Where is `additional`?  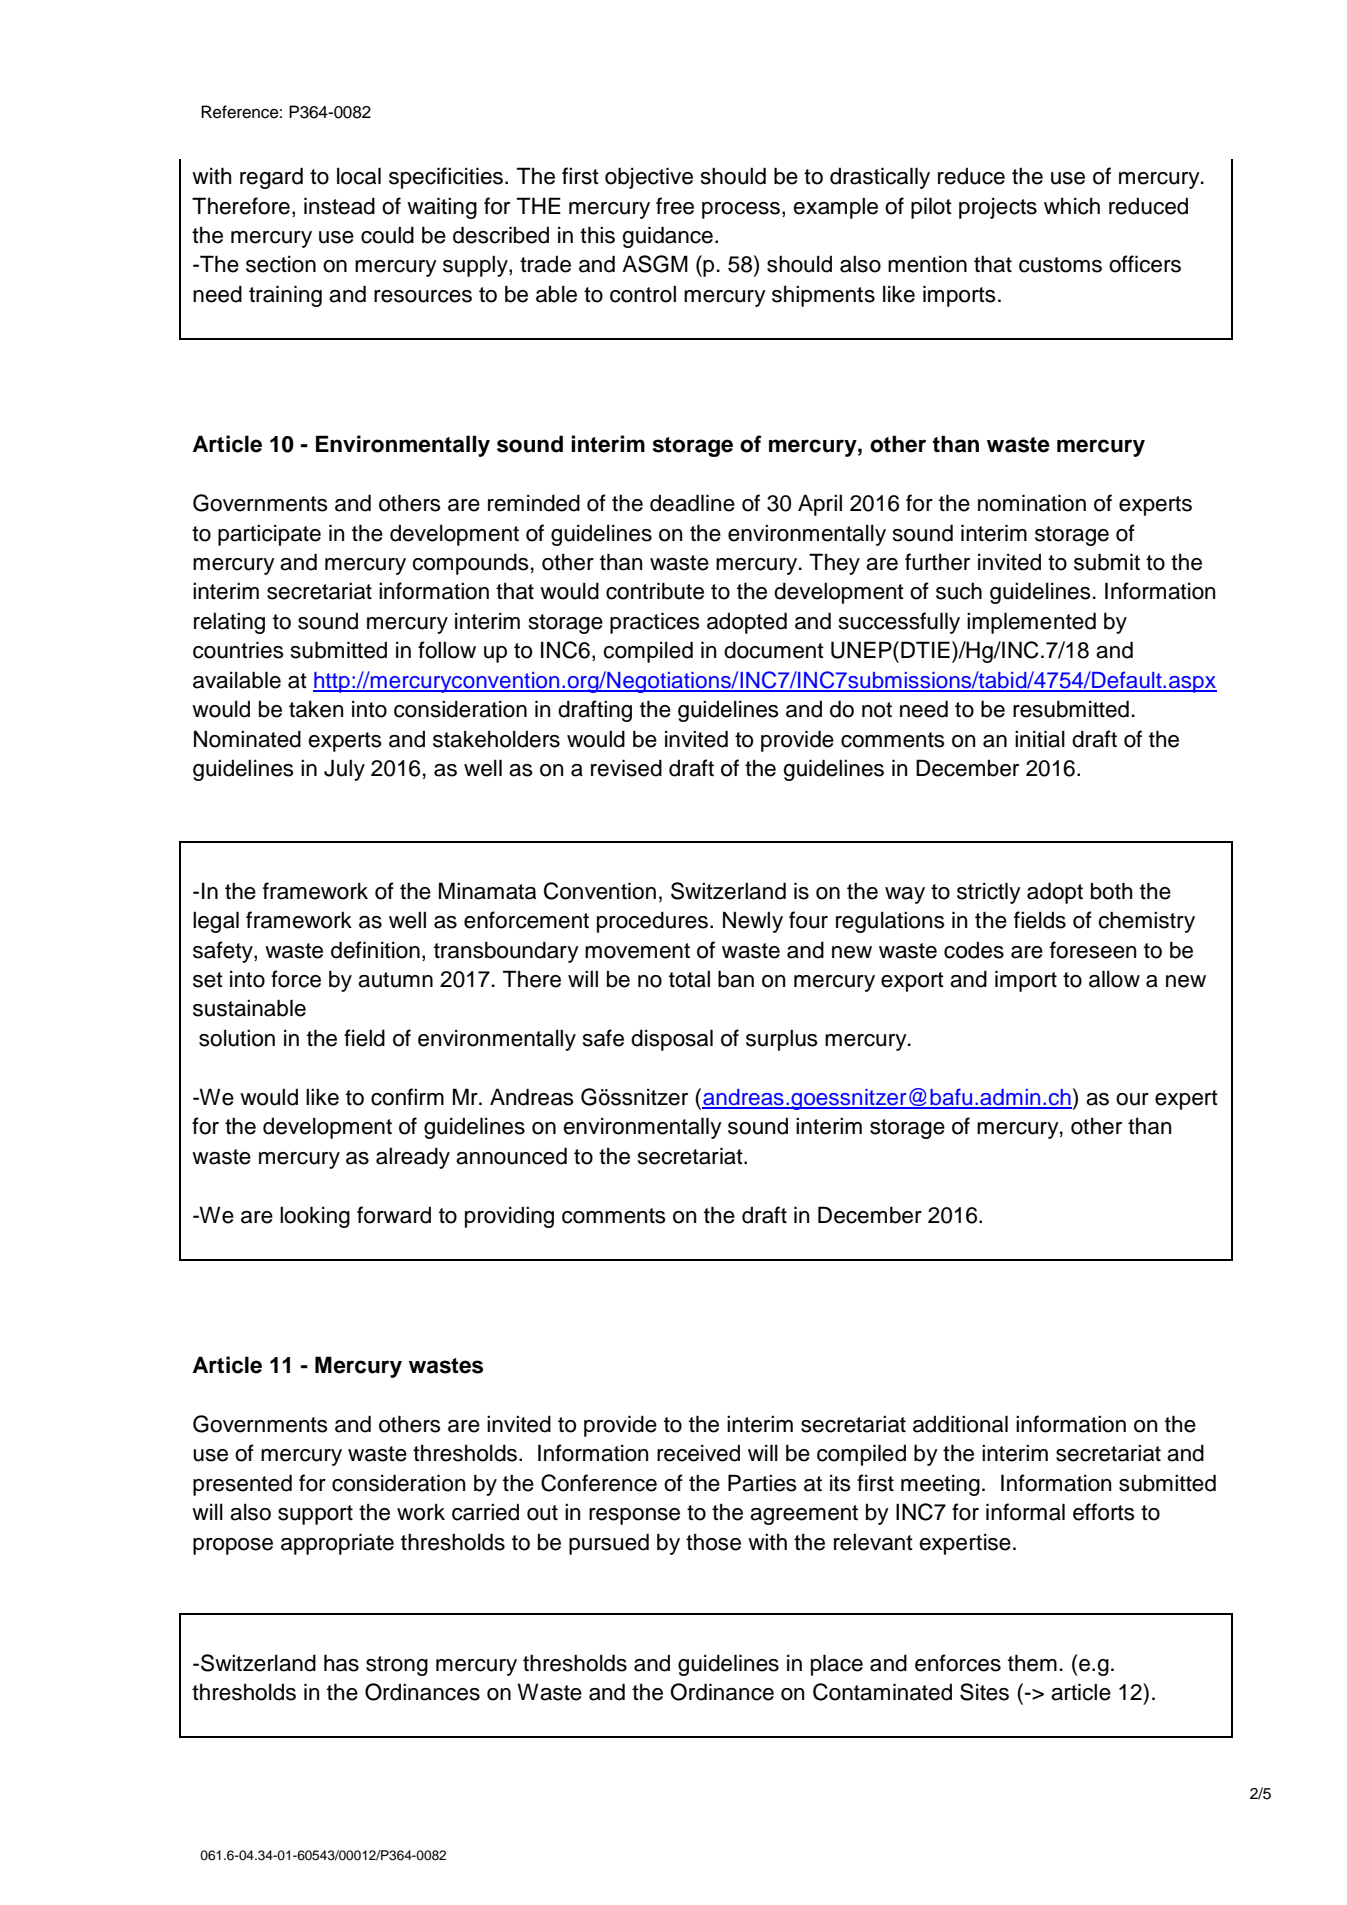 additional is located at coordinates (960, 1424).
